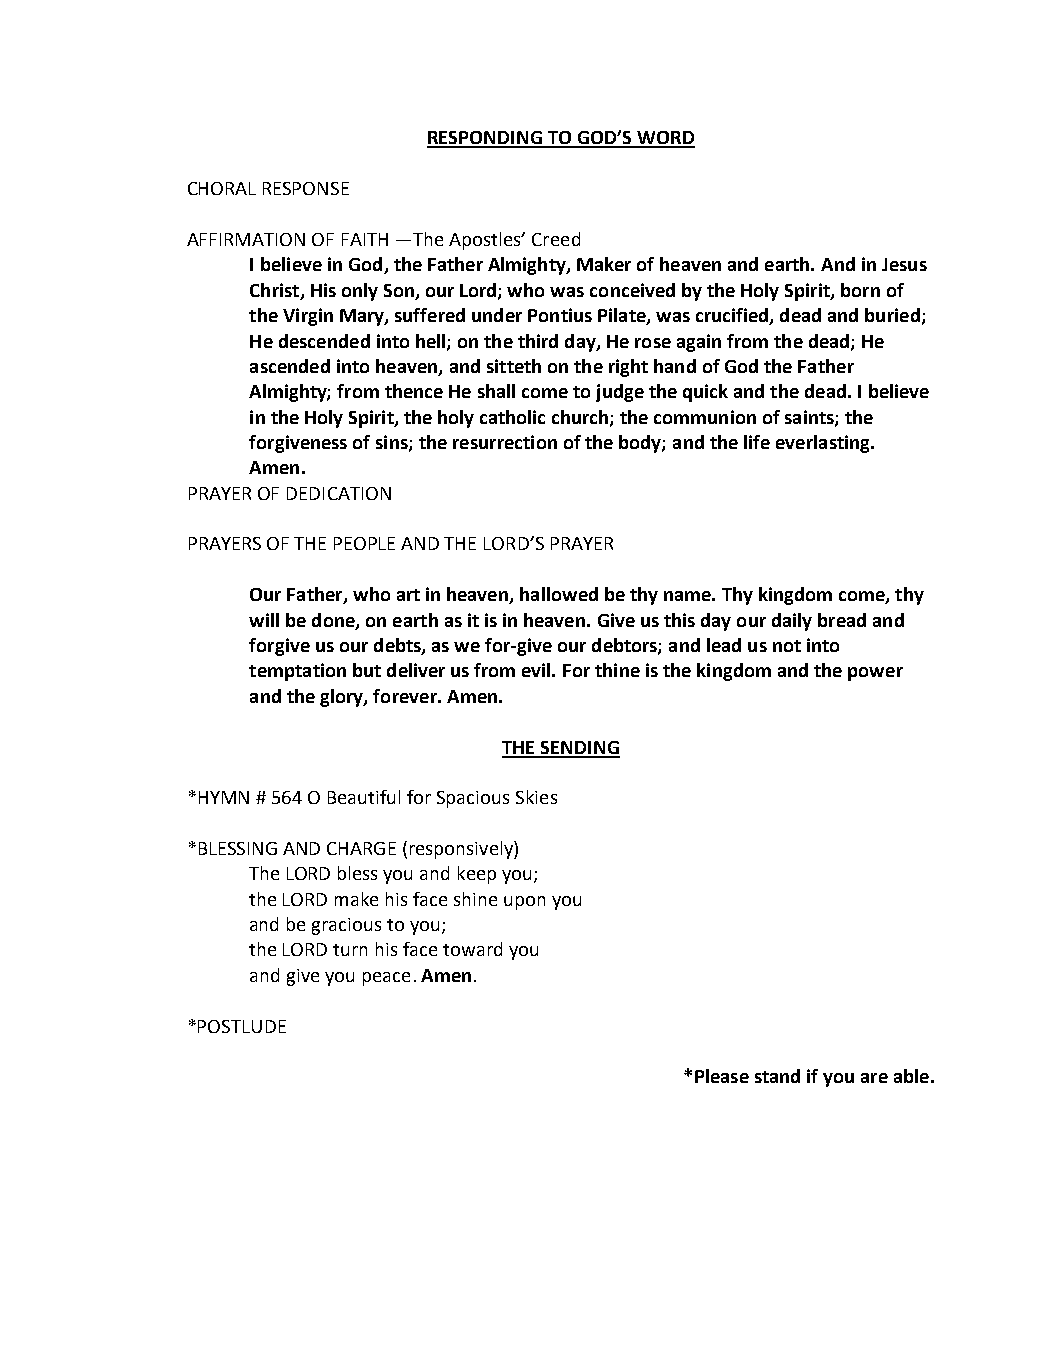  Describe the element at coordinates (386, 979) in the screenshot. I see `peace` at that location.
